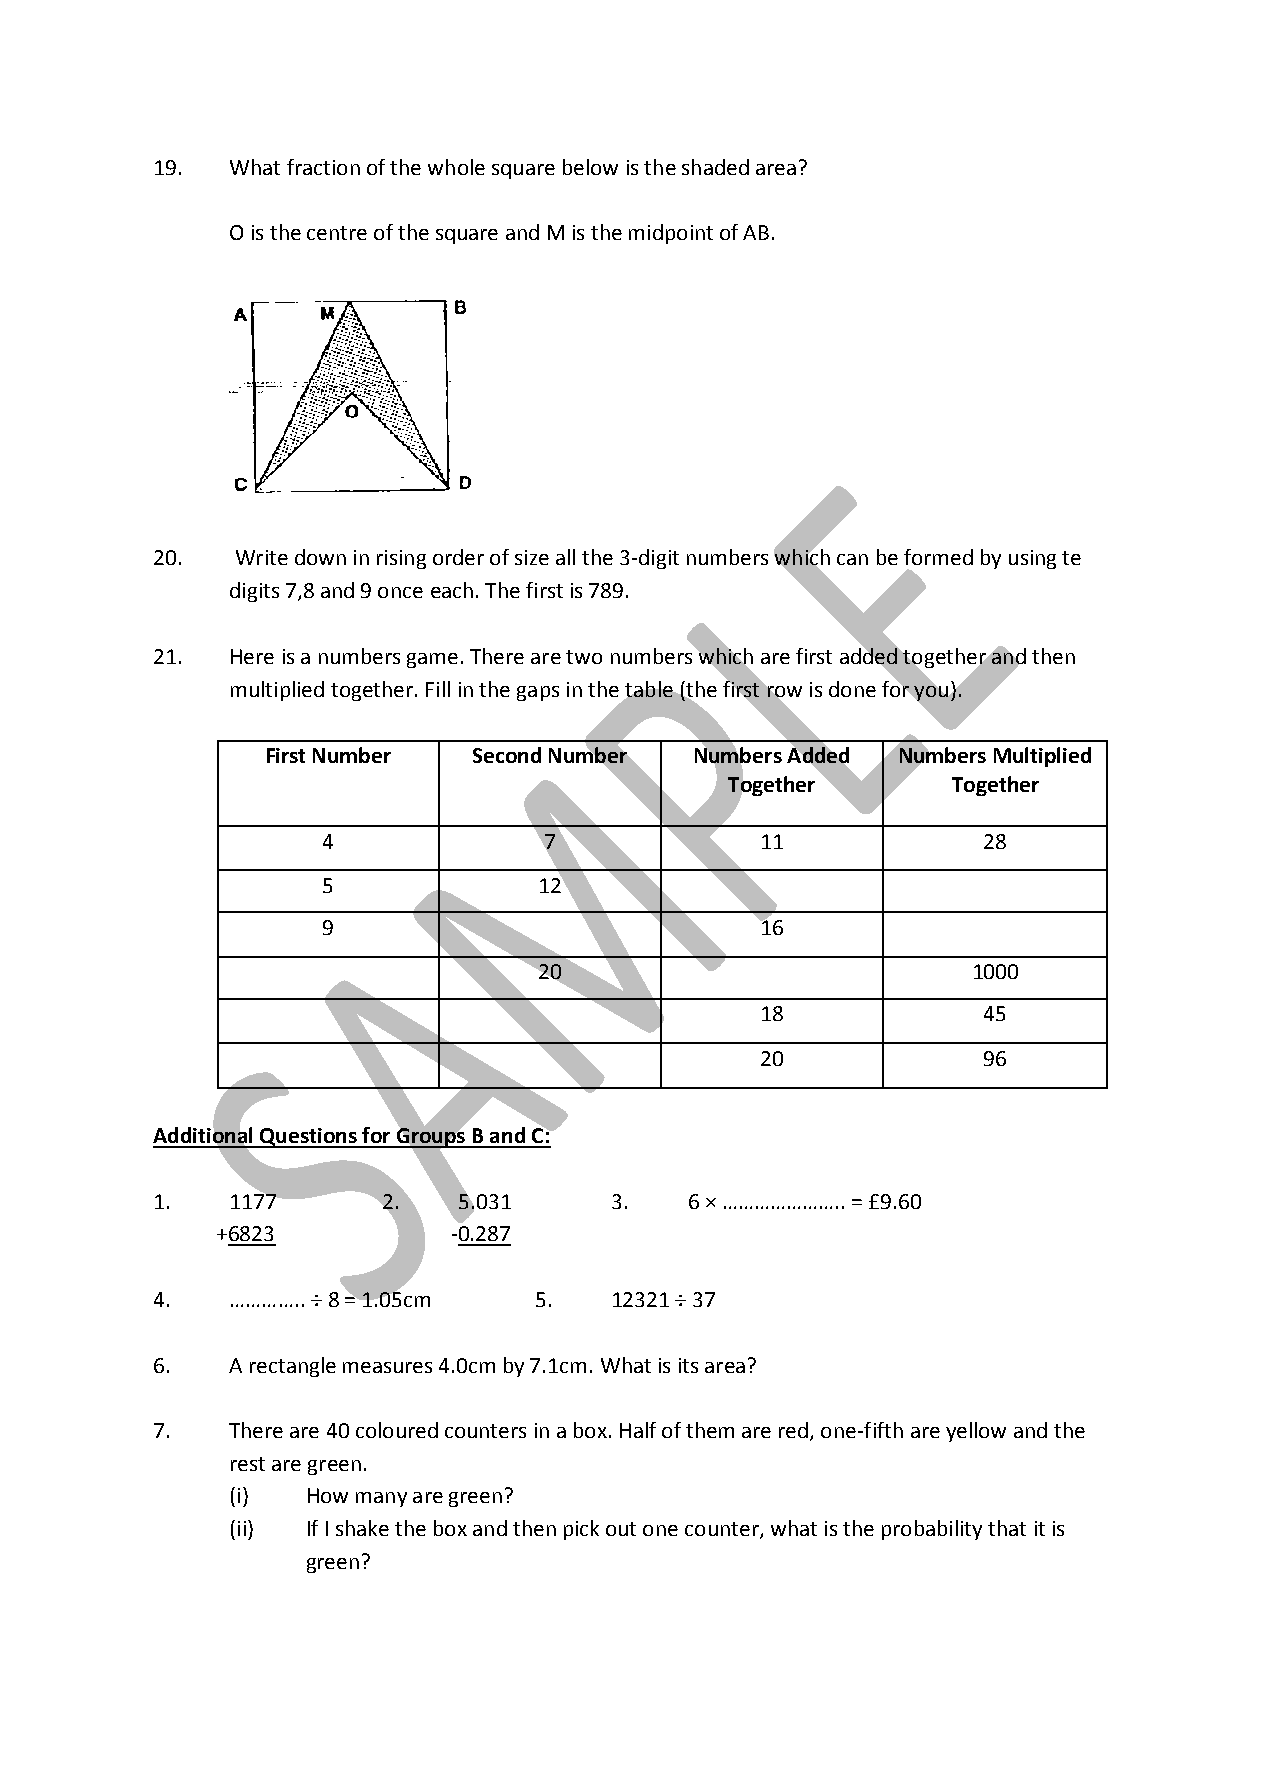 This screenshot has height=1786, width=1263. I want to click on How, so click(328, 1495).
